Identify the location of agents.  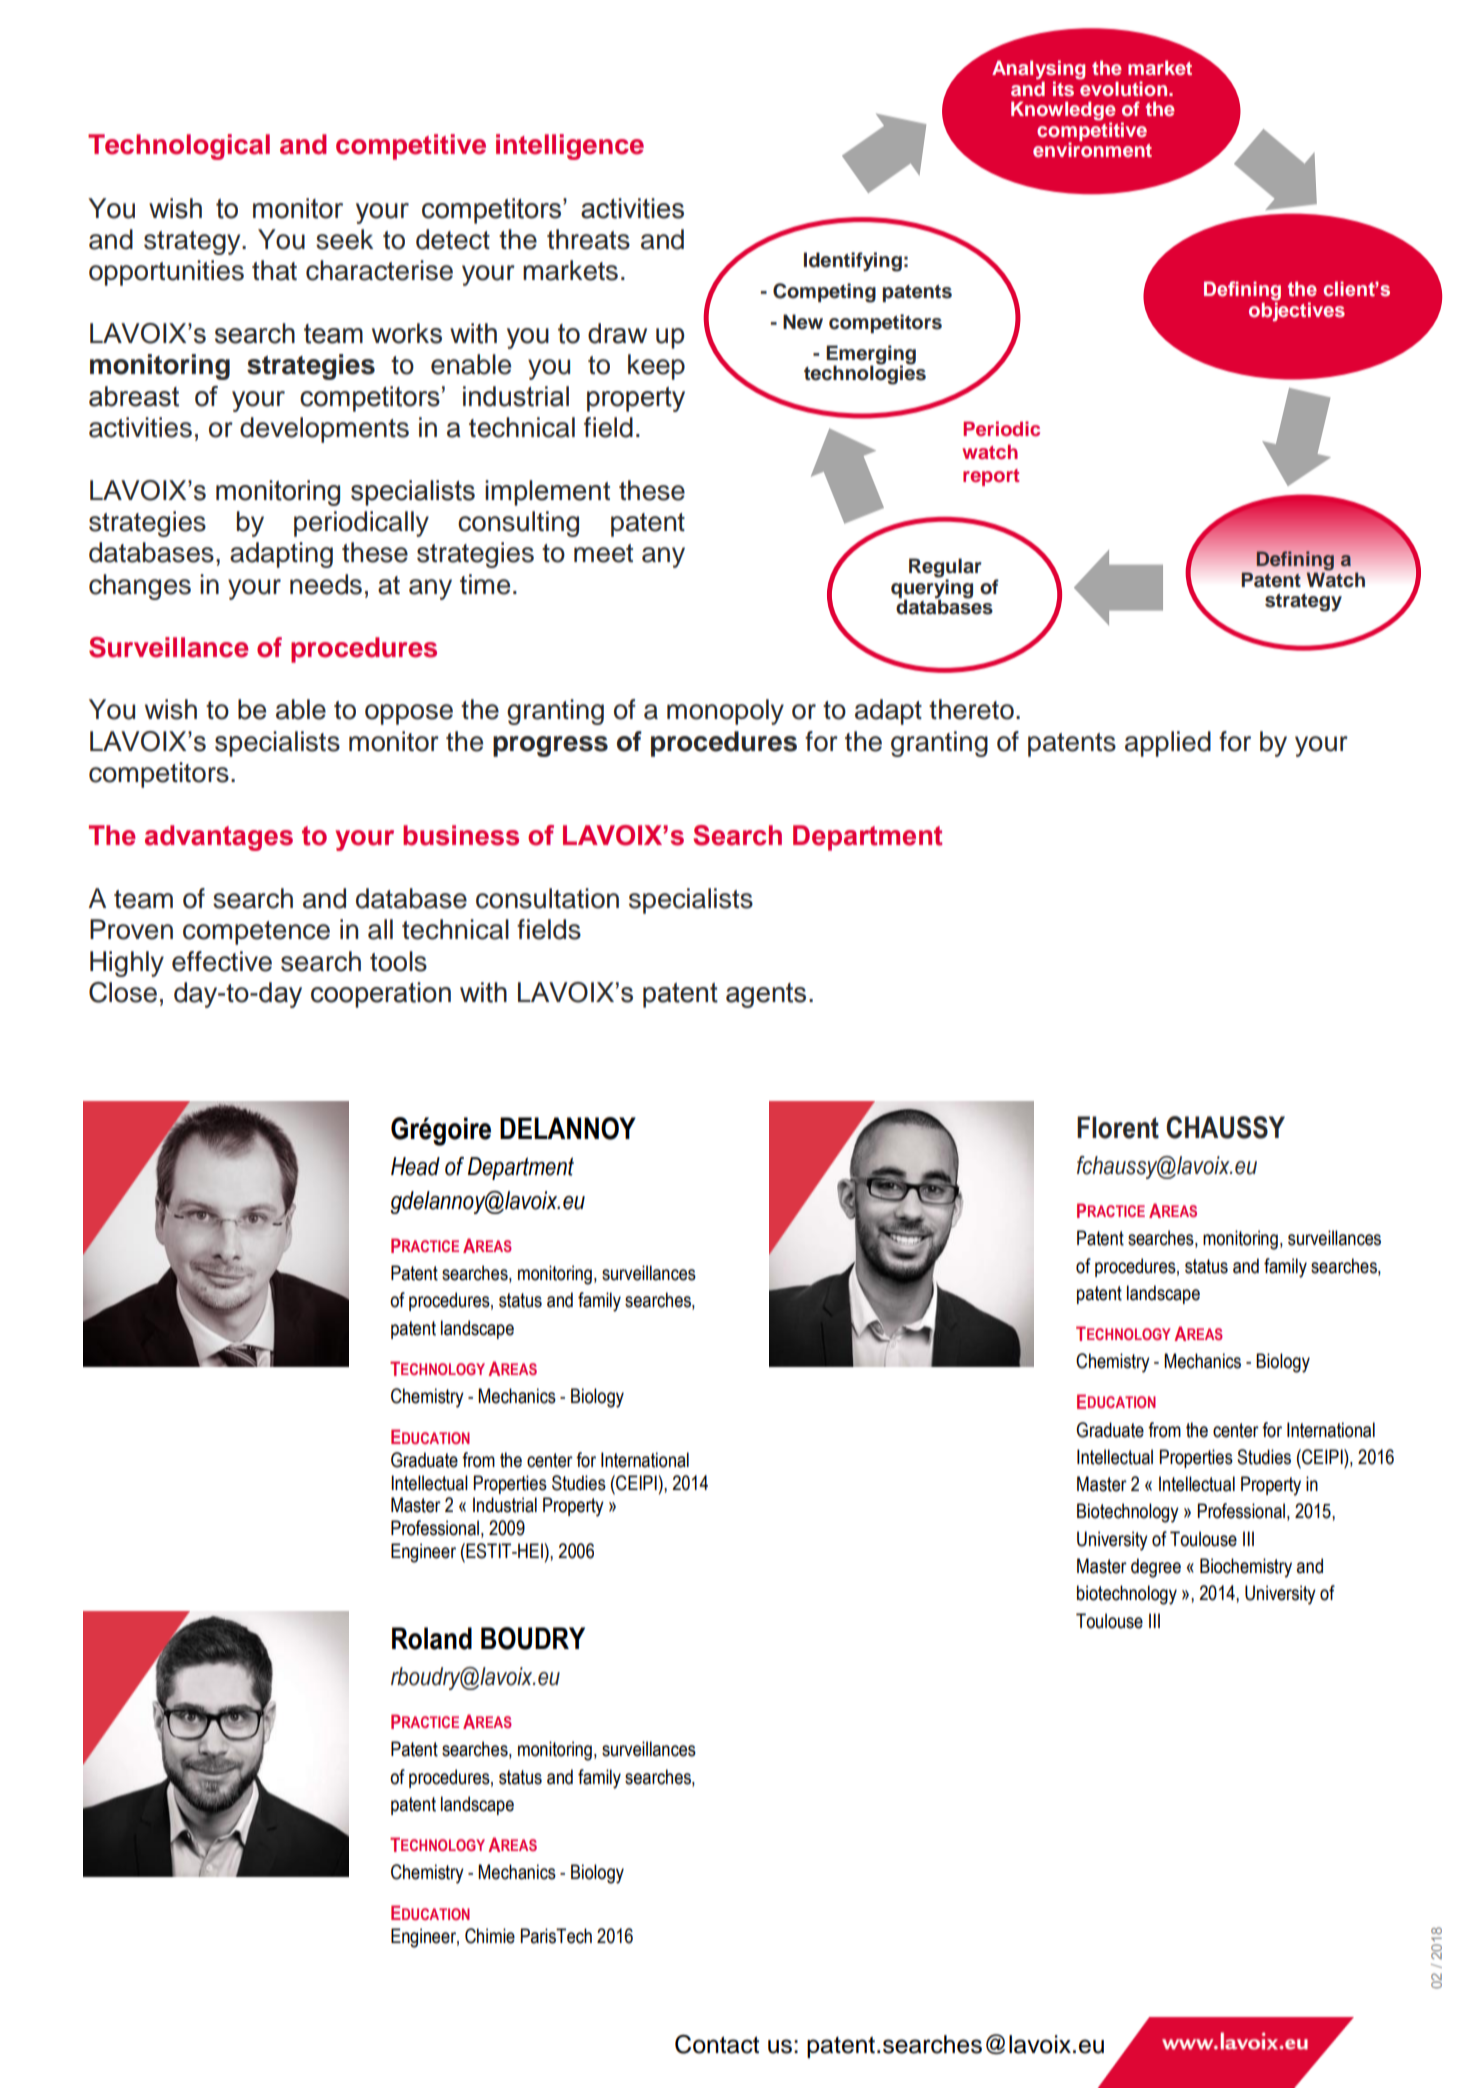
(766, 995).
